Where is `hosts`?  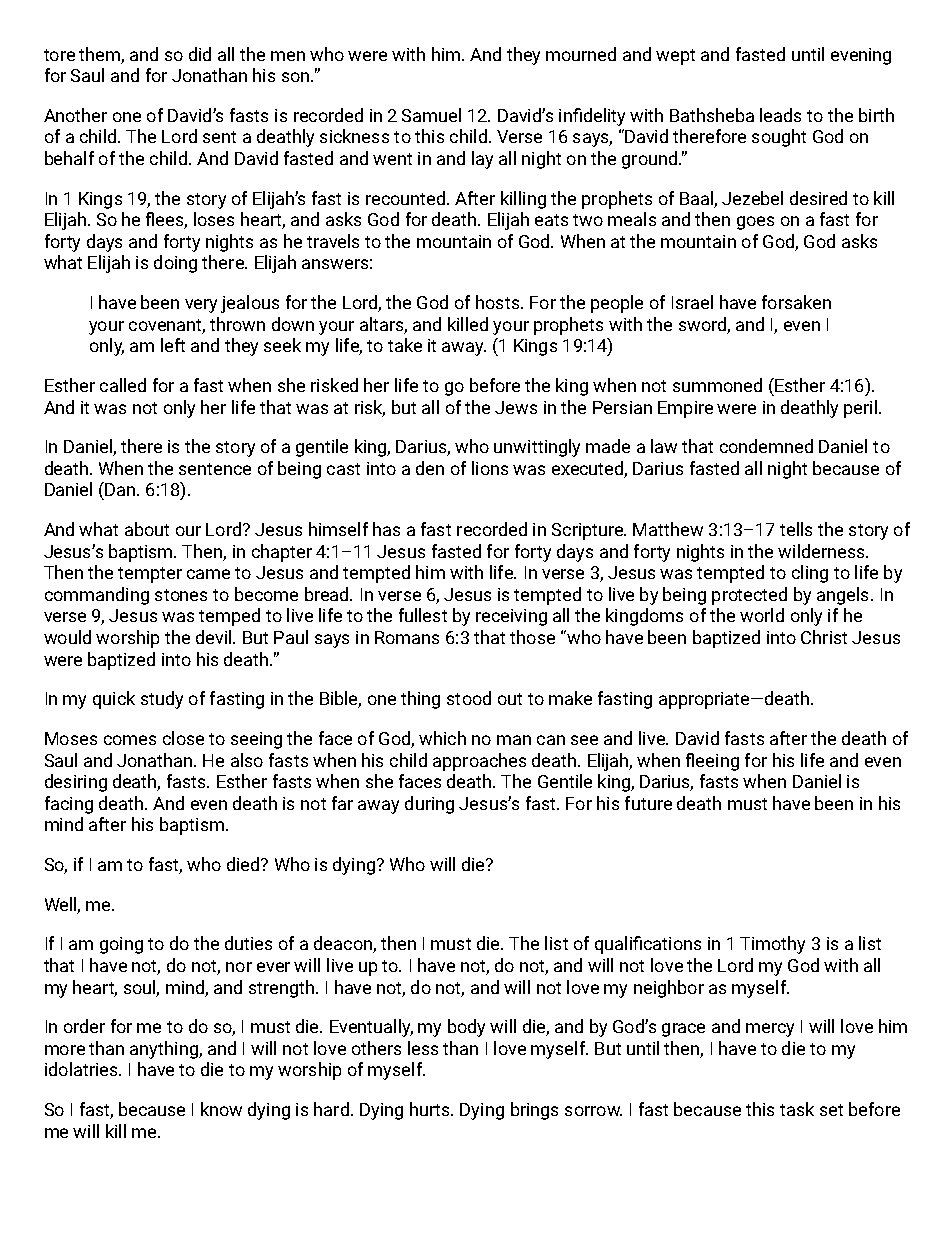 hosts is located at coordinates (497, 302).
